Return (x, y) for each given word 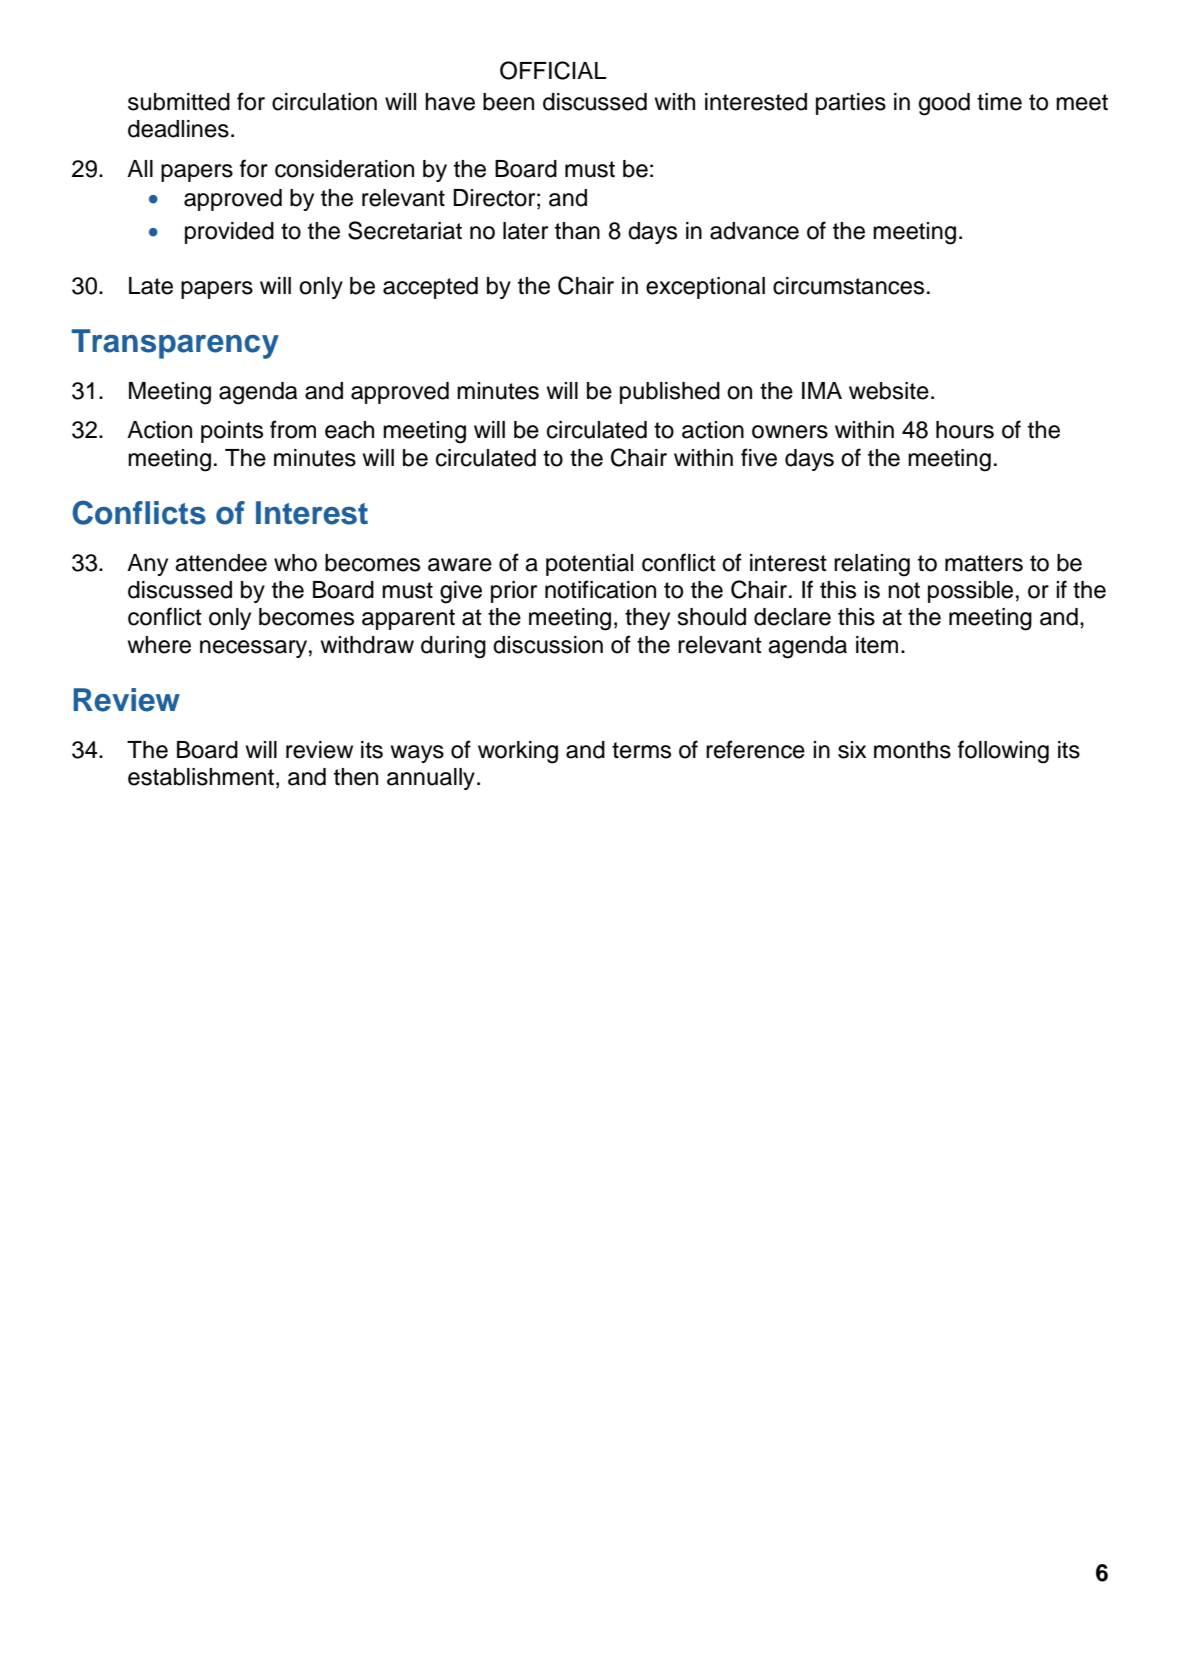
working (518, 752)
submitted (179, 102)
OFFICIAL (553, 70)
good (944, 104)
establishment (201, 777)
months (912, 750)
